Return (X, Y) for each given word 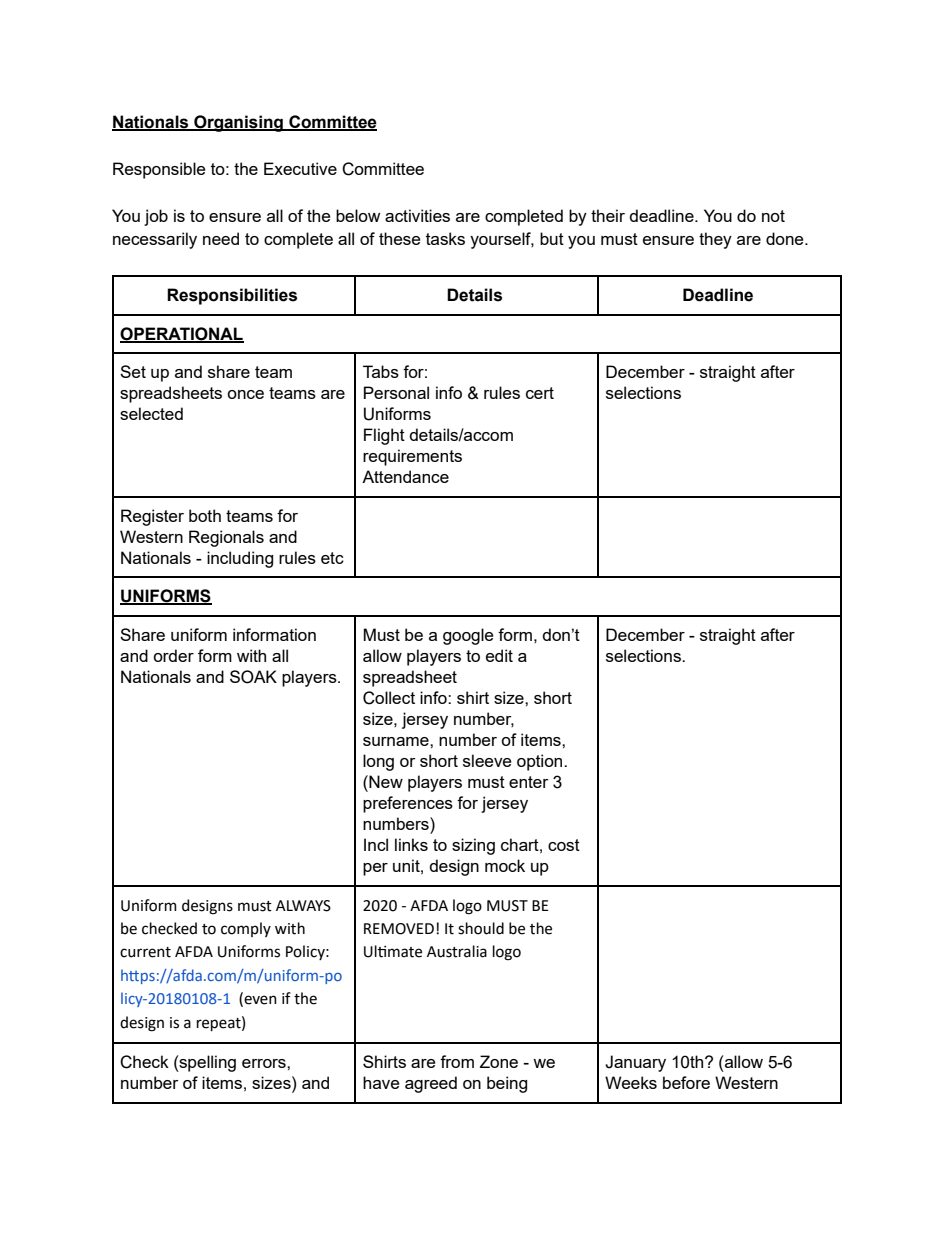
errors (265, 1063)
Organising (238, 123)
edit (499, 655)
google (468, 636)
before (686, 1082)
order (173, 655)
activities (417, 215)
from (457, 1061)
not (773, 216)
